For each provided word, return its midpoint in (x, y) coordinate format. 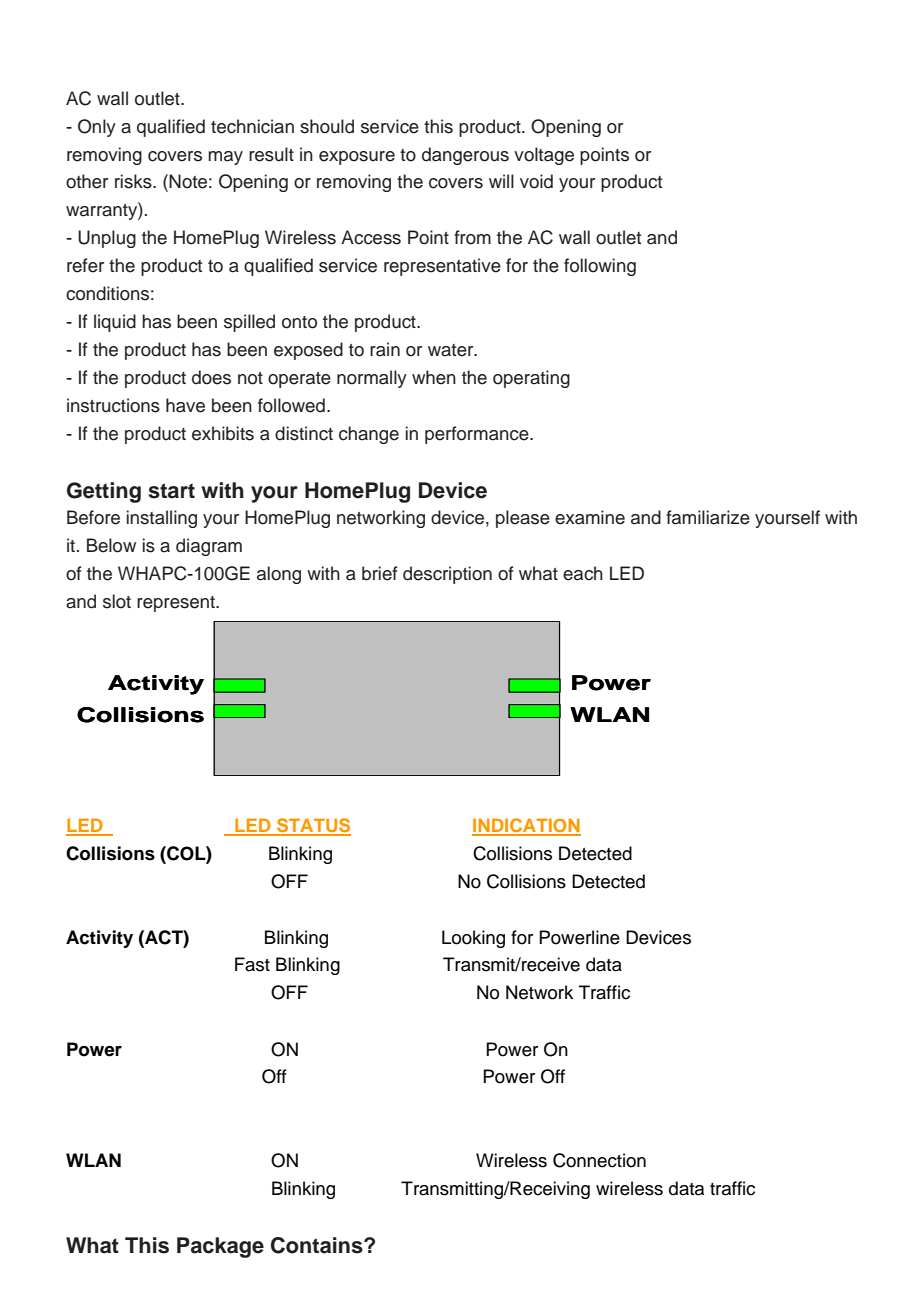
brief (379, 573)
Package (220, 1247)
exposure (357, 158)
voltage (544, 156)
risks (134, 181)
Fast (252, 964)
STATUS (313, 826)
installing (162, 519)
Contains (318, 1245)
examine (590, 517)
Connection (599, 1160)
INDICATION (526, 826)
